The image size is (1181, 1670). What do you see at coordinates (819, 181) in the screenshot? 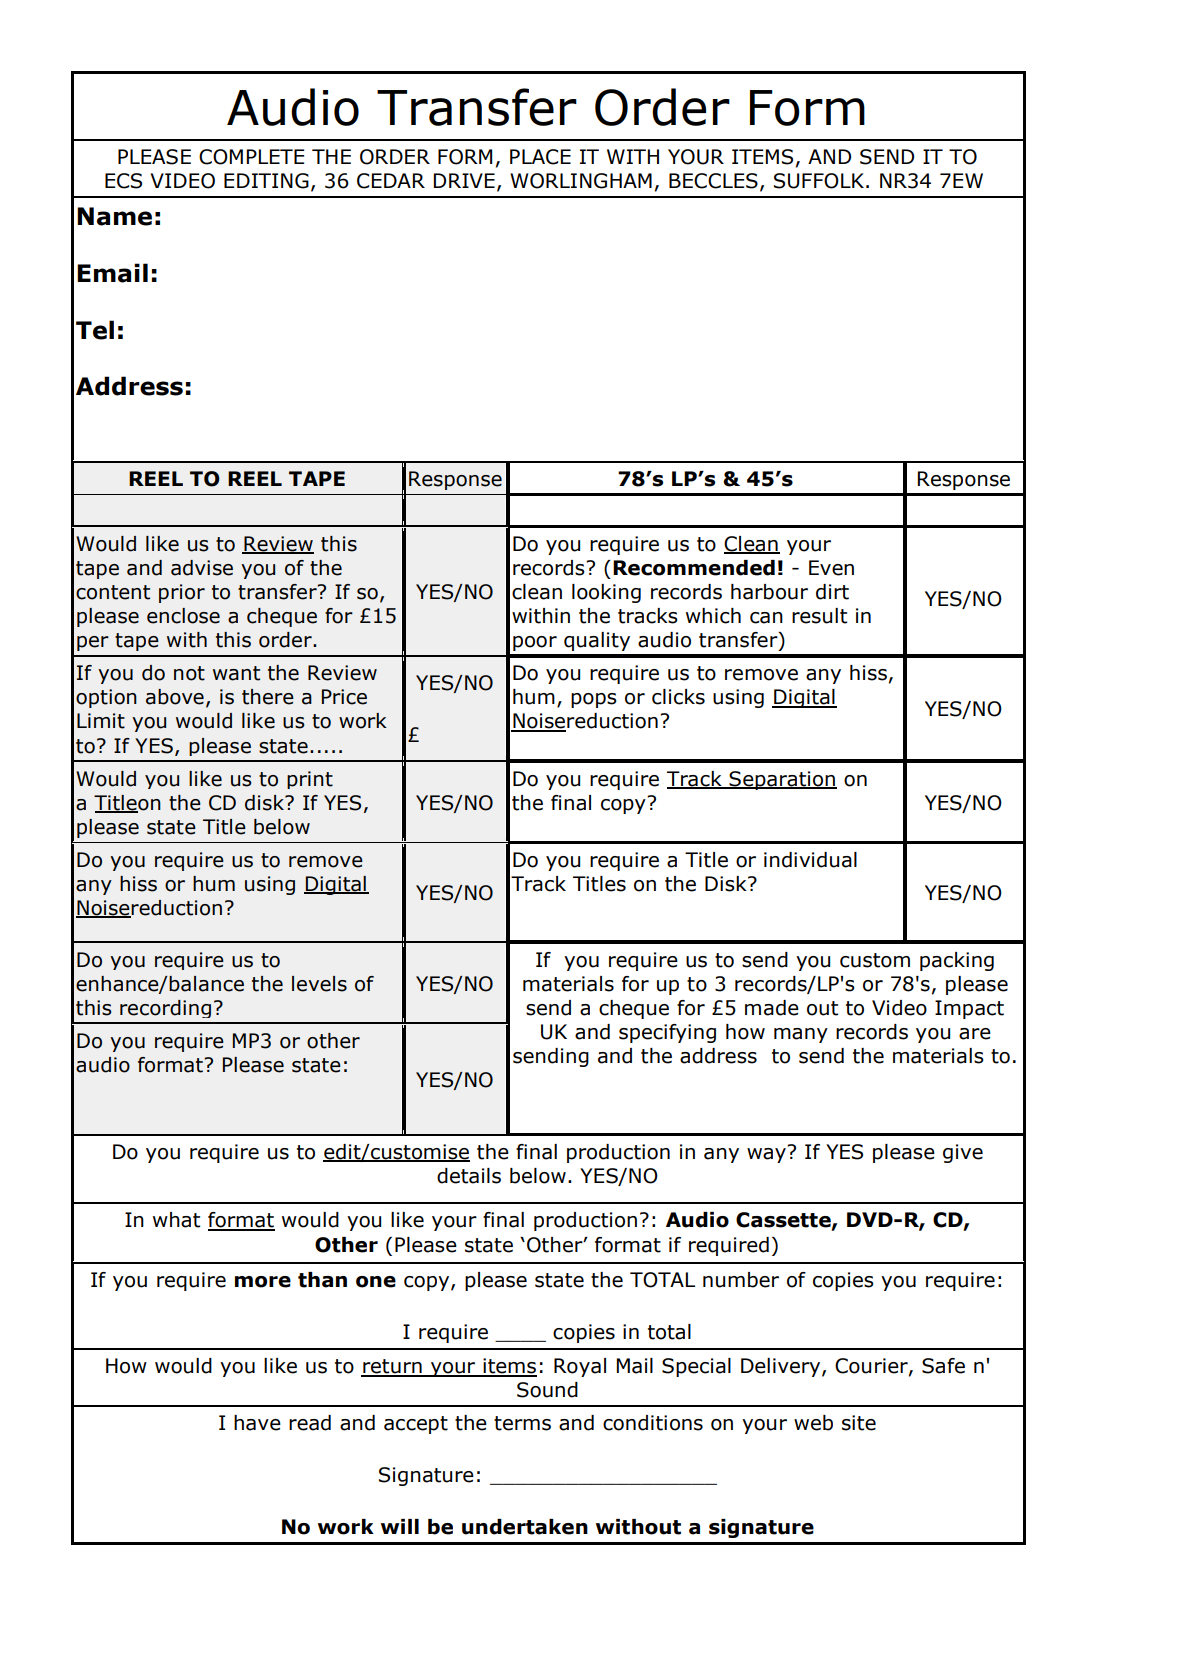
I see `SUFFOLK` at bounding box center [819, 181].
